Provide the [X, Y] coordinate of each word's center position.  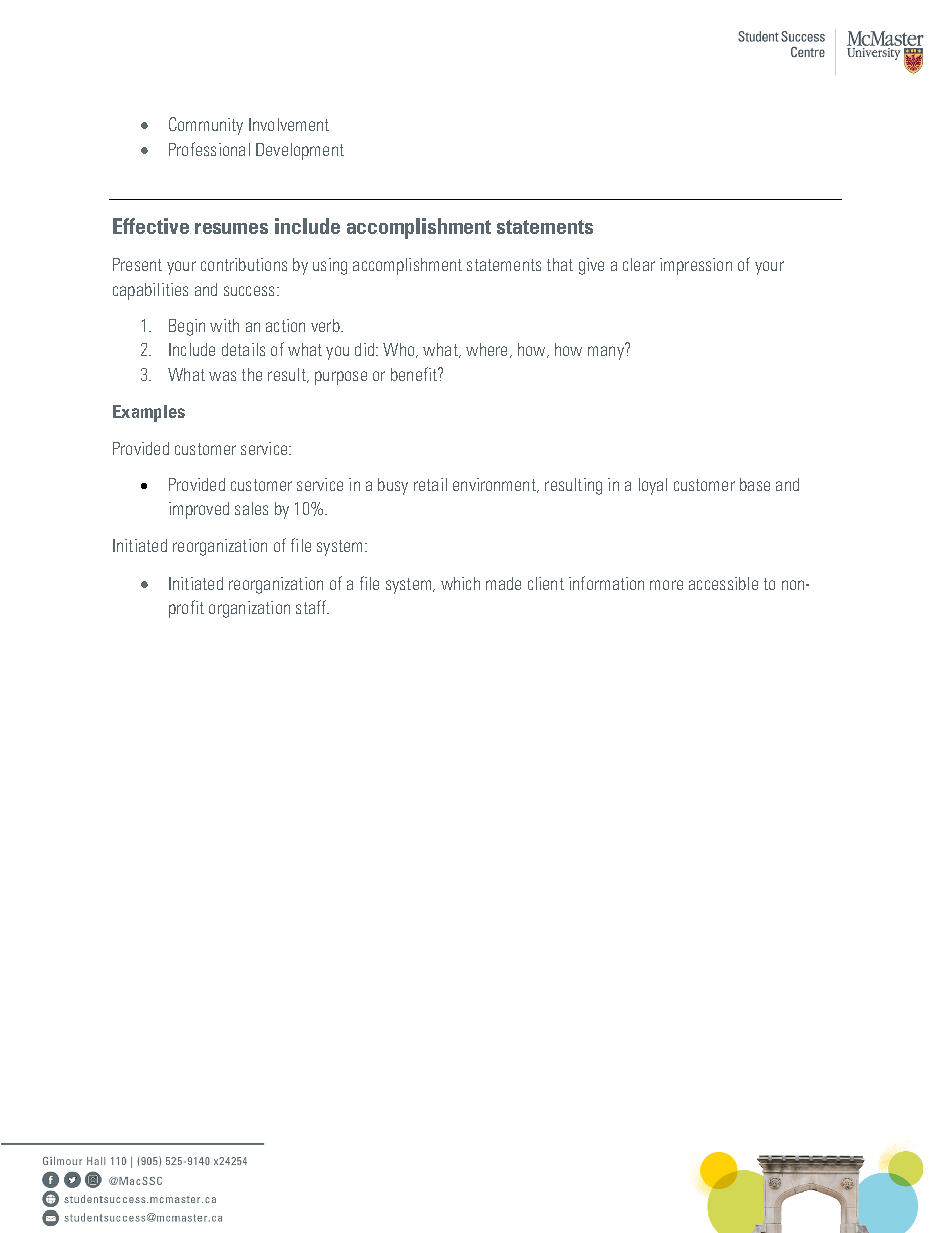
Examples [149, 413]
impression [696, 266]
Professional [209, 149]
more [666, 585]
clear [639, 264]
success [249, 291]
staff [312, 607]
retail [430, 484]
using [330, 266]
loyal [653, 486]
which [460, 583]
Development [300, 151]
